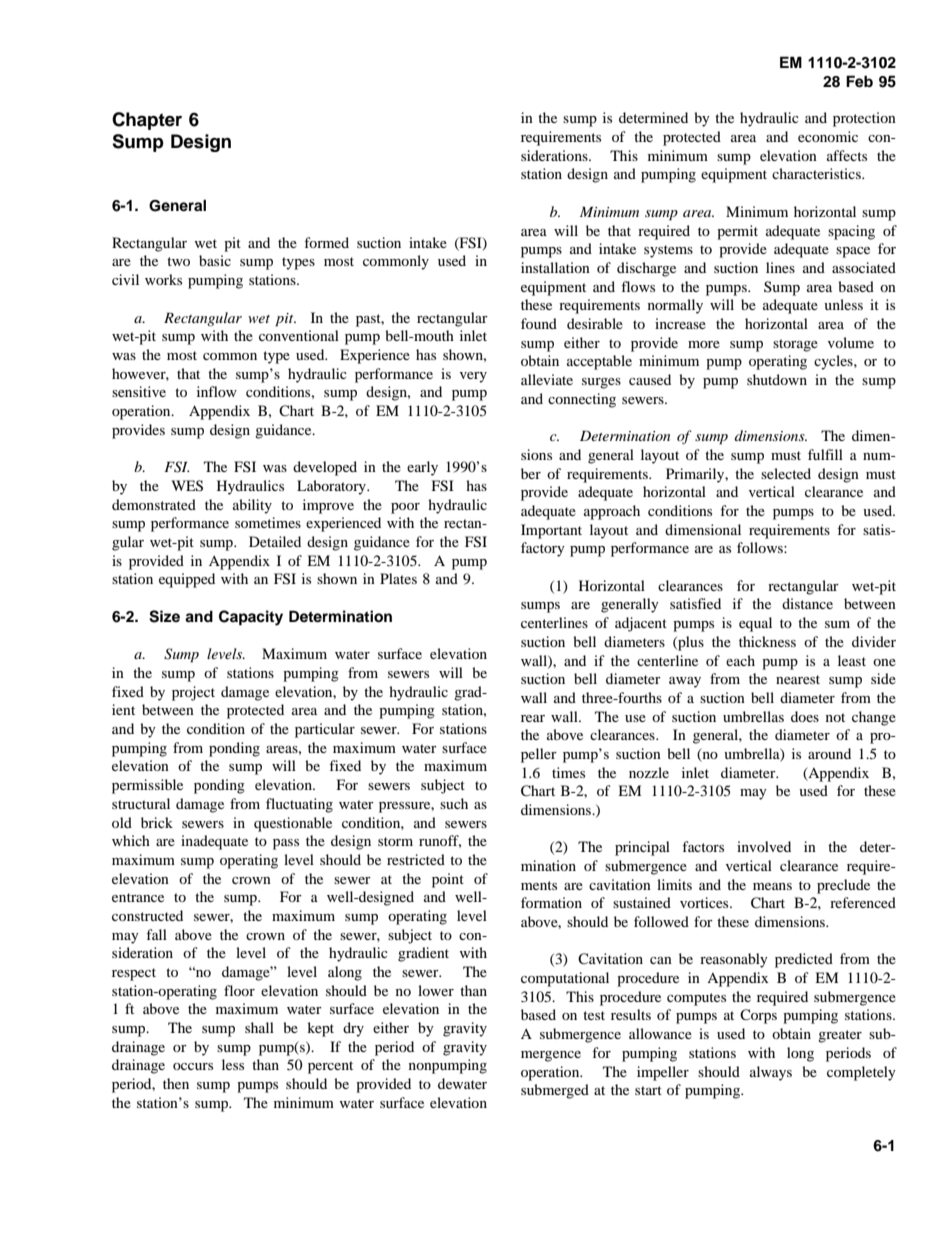 The height and width of the screenshot is (1233, 952). Describe the element at coordinates (828, 136) in the screenshot. I see `economic` at that location.
